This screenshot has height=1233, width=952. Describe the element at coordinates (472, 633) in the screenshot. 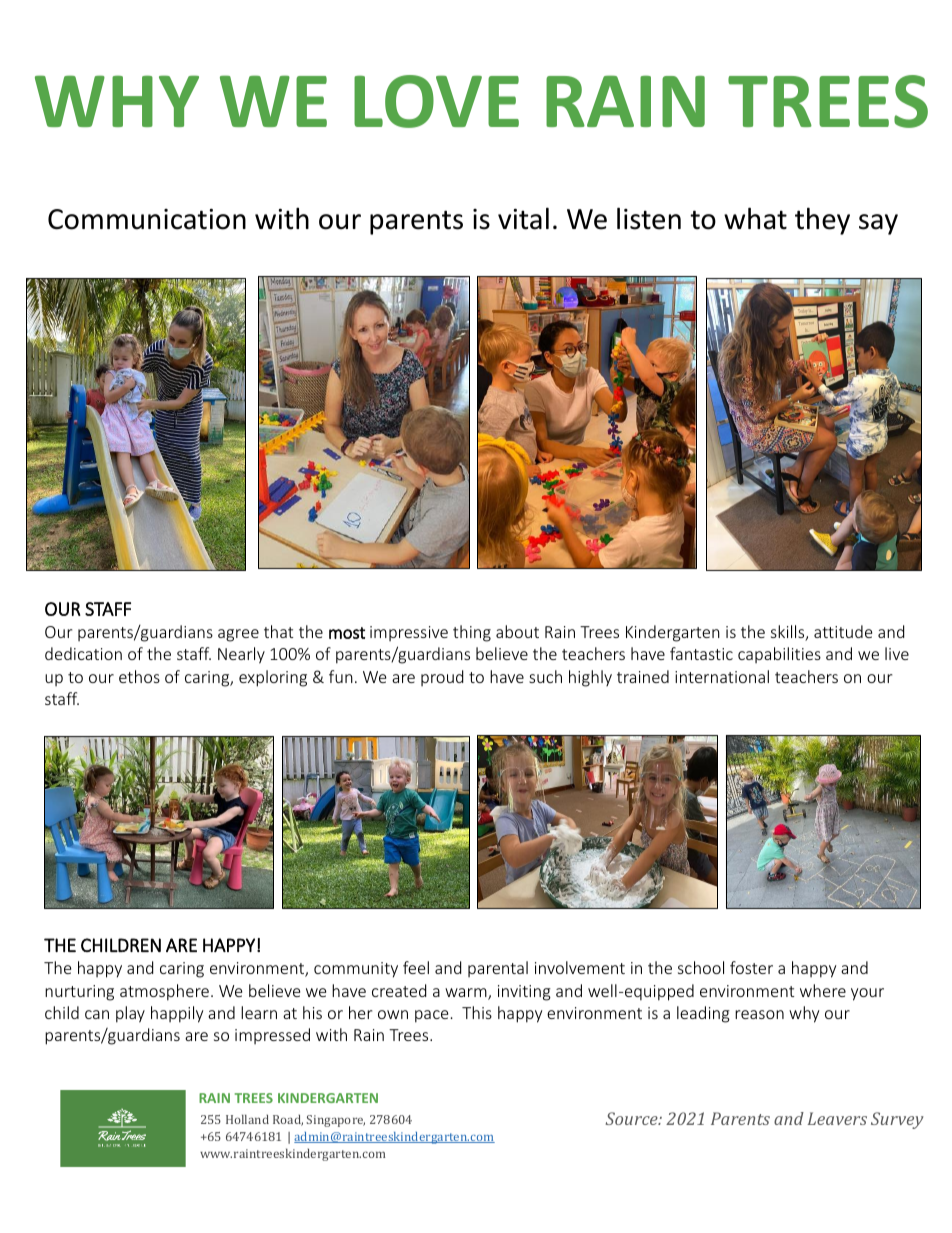

I see `thing` at that location.
